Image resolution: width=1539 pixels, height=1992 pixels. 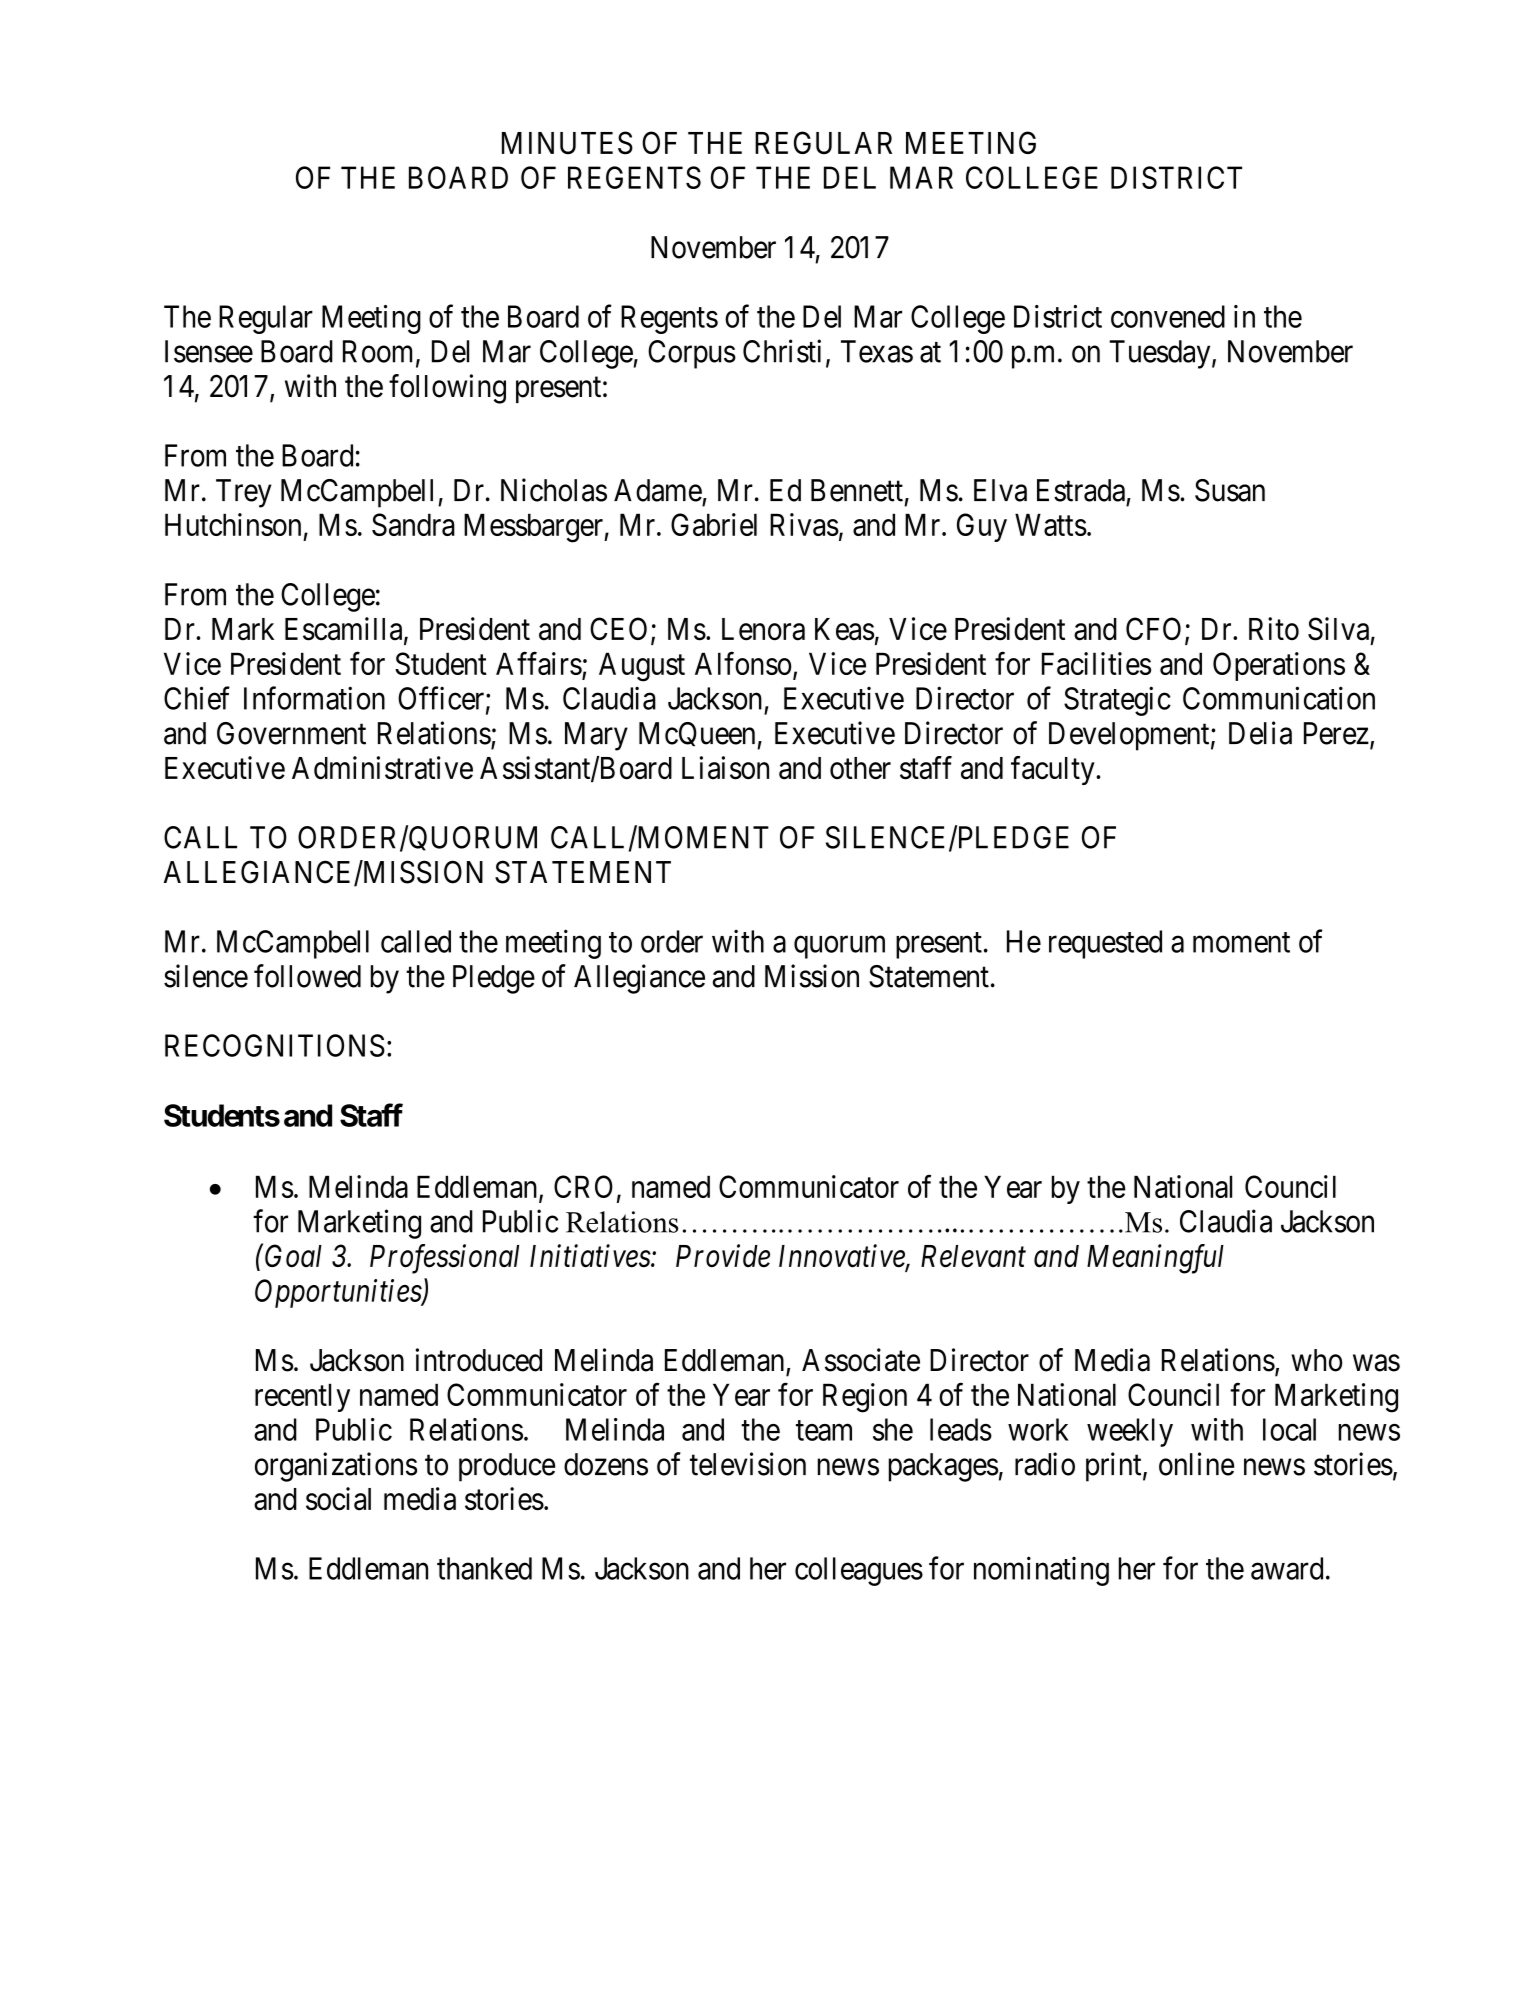 What do you see at coordinates (1105, 944) in the screenshot?
I see `requested` at bounding box center [1105, 944].
